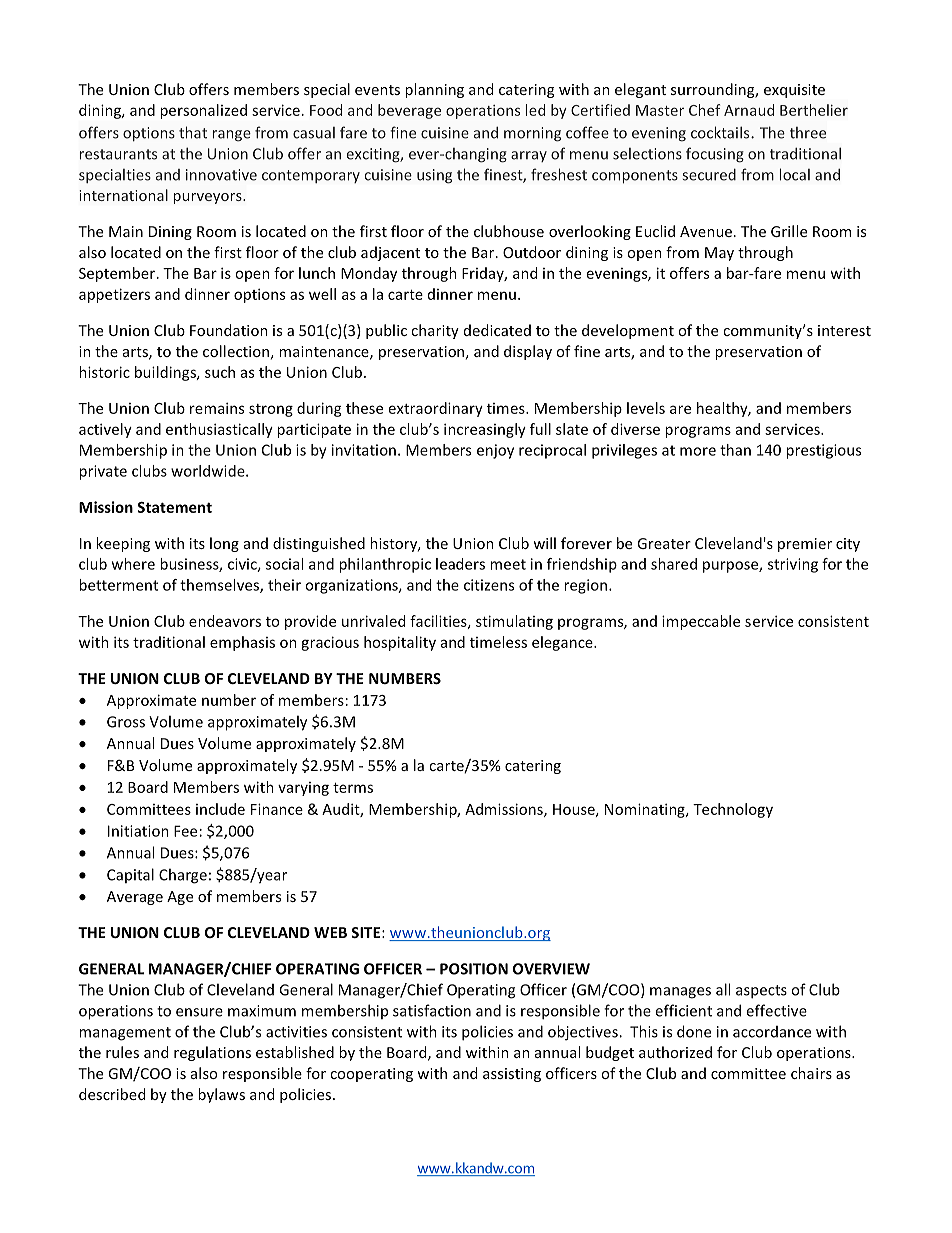  I want to click on assisting, so click(512, 1075).
